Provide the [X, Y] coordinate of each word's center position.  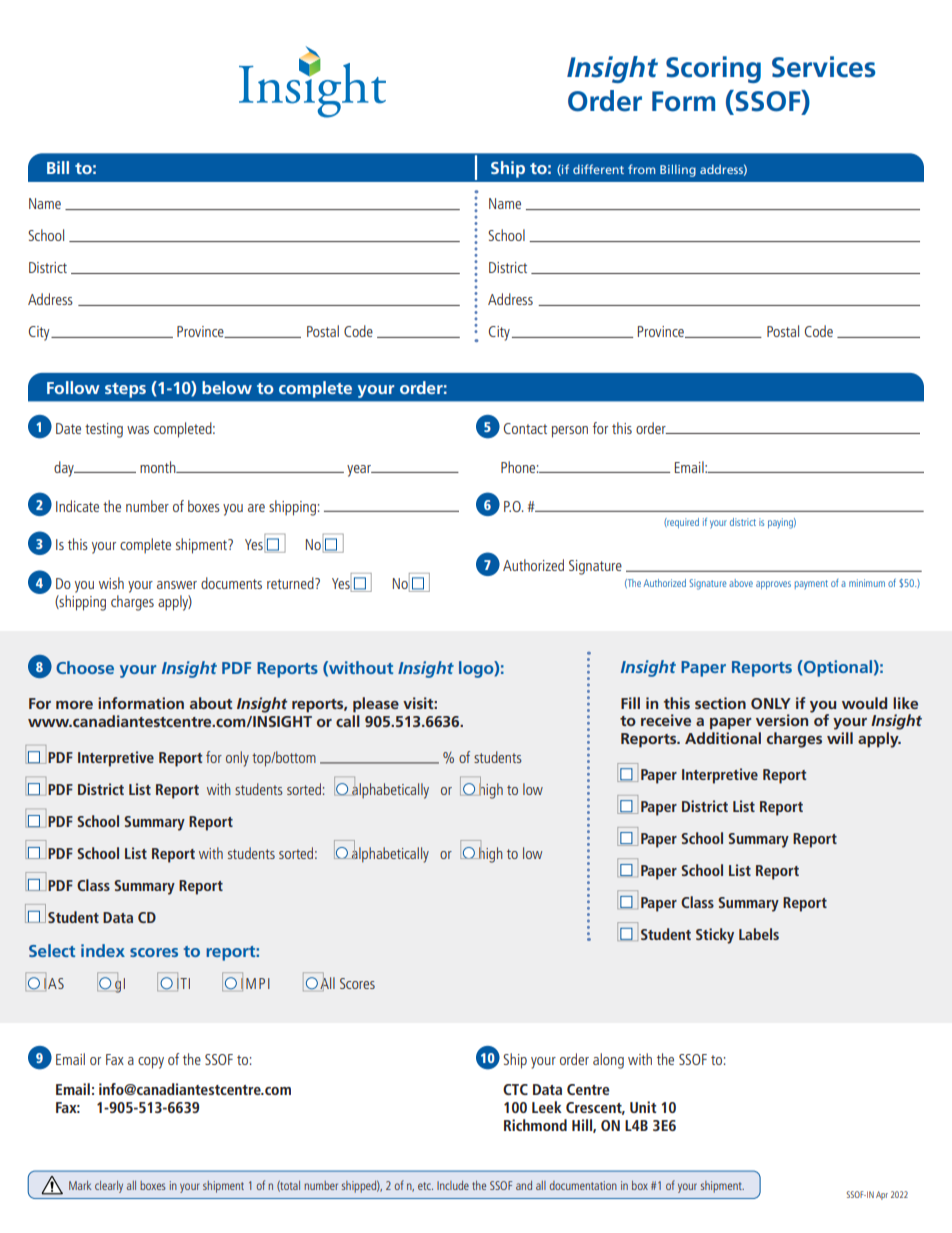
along [608, 1061]
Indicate [77, 506]
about [211, 703]
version [782, 720]
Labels [759, 934]
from [641, 169]
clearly [109, 1187]
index [103, 950]
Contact [525, 428]
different [598, 169]
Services [823, 67]
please [376, 705]
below [227, 387]
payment [811, 585]
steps [125, 390]
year [360, 471]
